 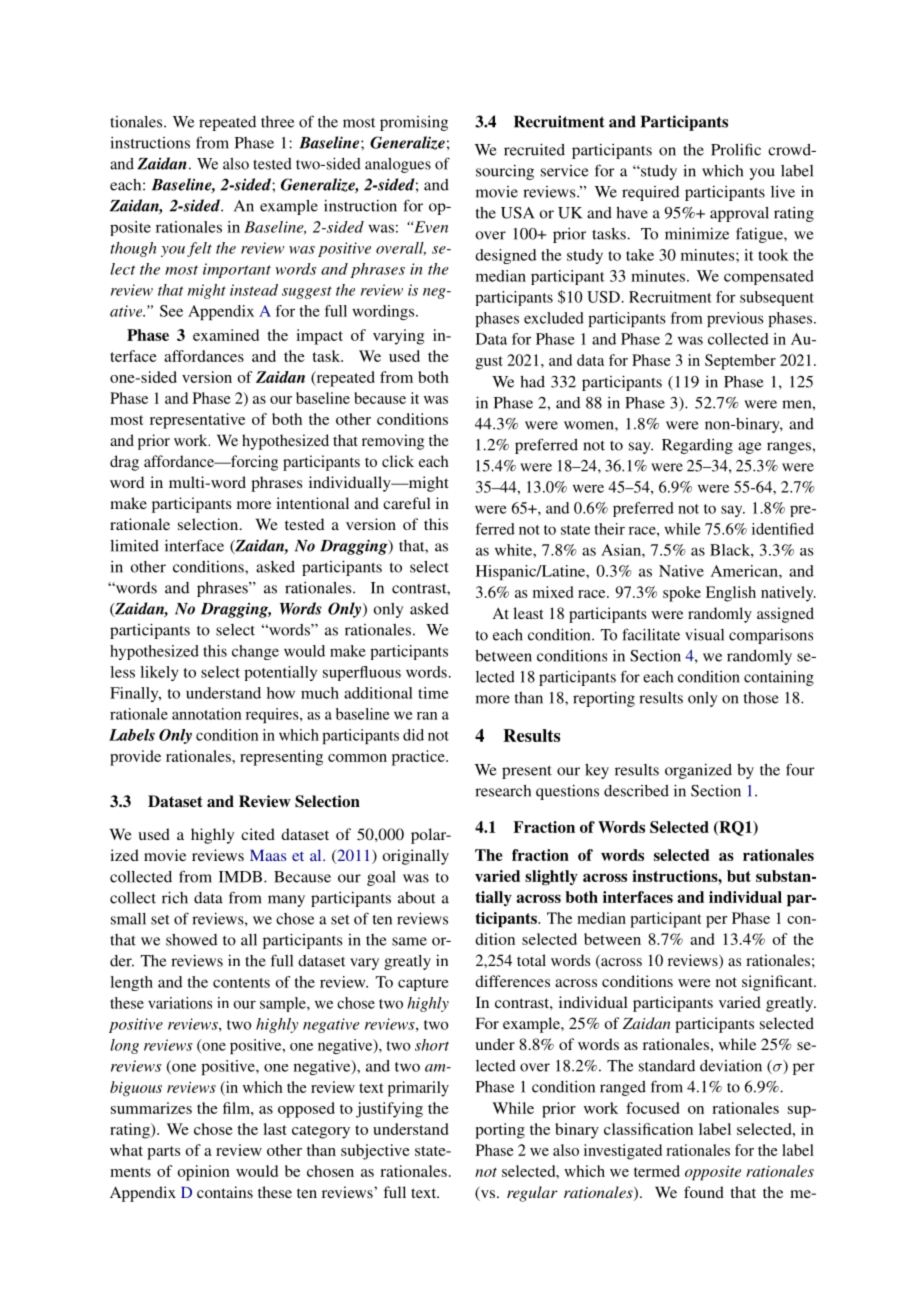 What do you see at coordinates (277, 122) in the image?
I see `three` at bounding box center [277, 122].
